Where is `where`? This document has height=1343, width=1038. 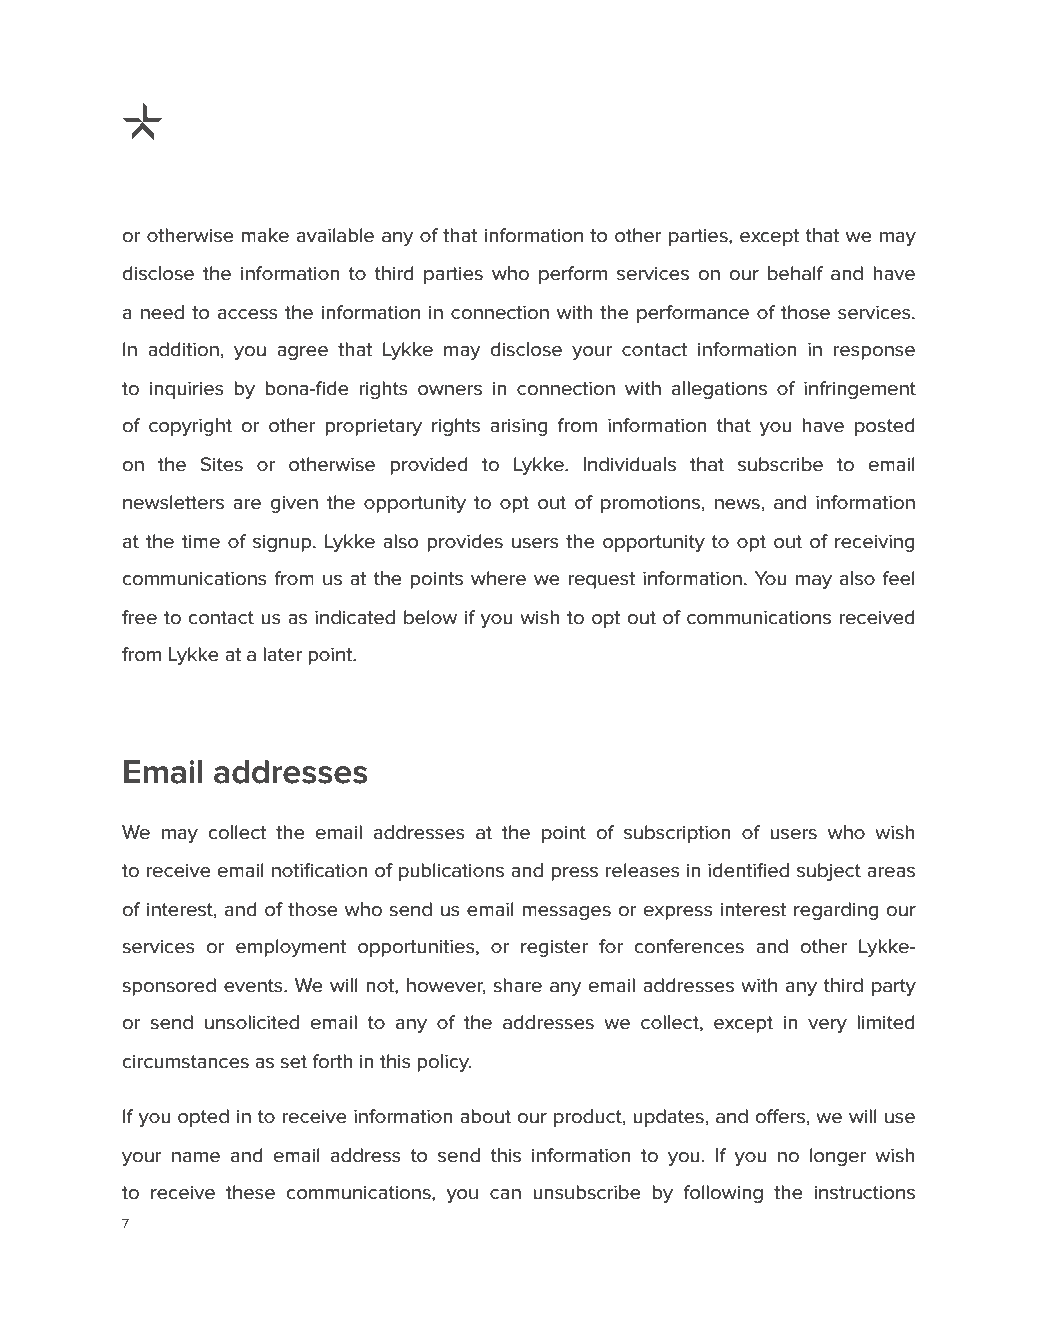 where is located at coordinates (498, 578).
